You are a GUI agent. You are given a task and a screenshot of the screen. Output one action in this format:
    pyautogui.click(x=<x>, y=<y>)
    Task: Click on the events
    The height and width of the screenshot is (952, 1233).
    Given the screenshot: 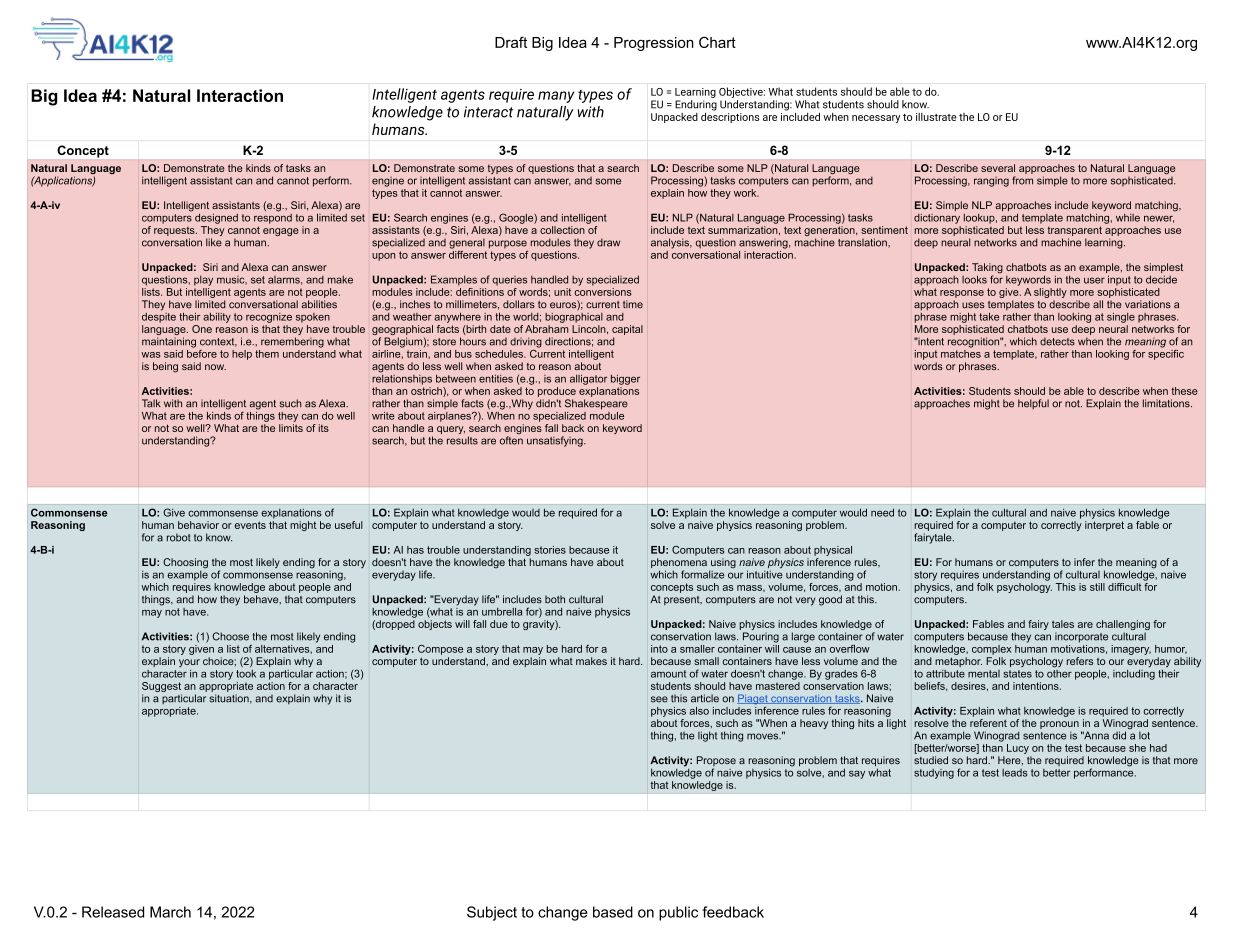 What is the action you would take?
    pyautogui.click(x=250, y=525)
